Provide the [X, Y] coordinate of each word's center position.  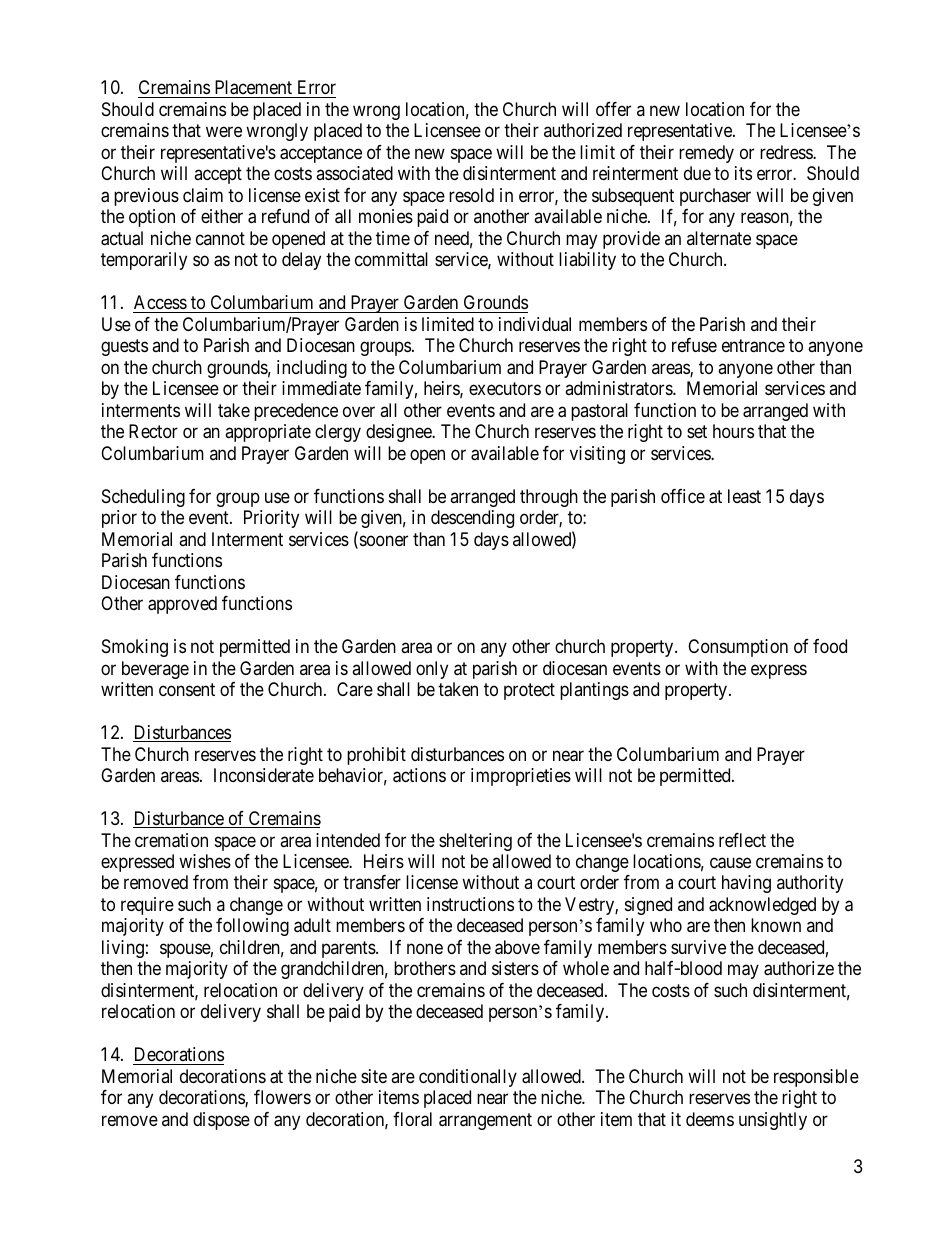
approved [182, 605]
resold [471, 195]
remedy [706, 154]
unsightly [773, 1121]
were [224, 132]
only [432, 670]
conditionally [468, 1078]
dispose [221, 1121]
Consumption [738, 648]
